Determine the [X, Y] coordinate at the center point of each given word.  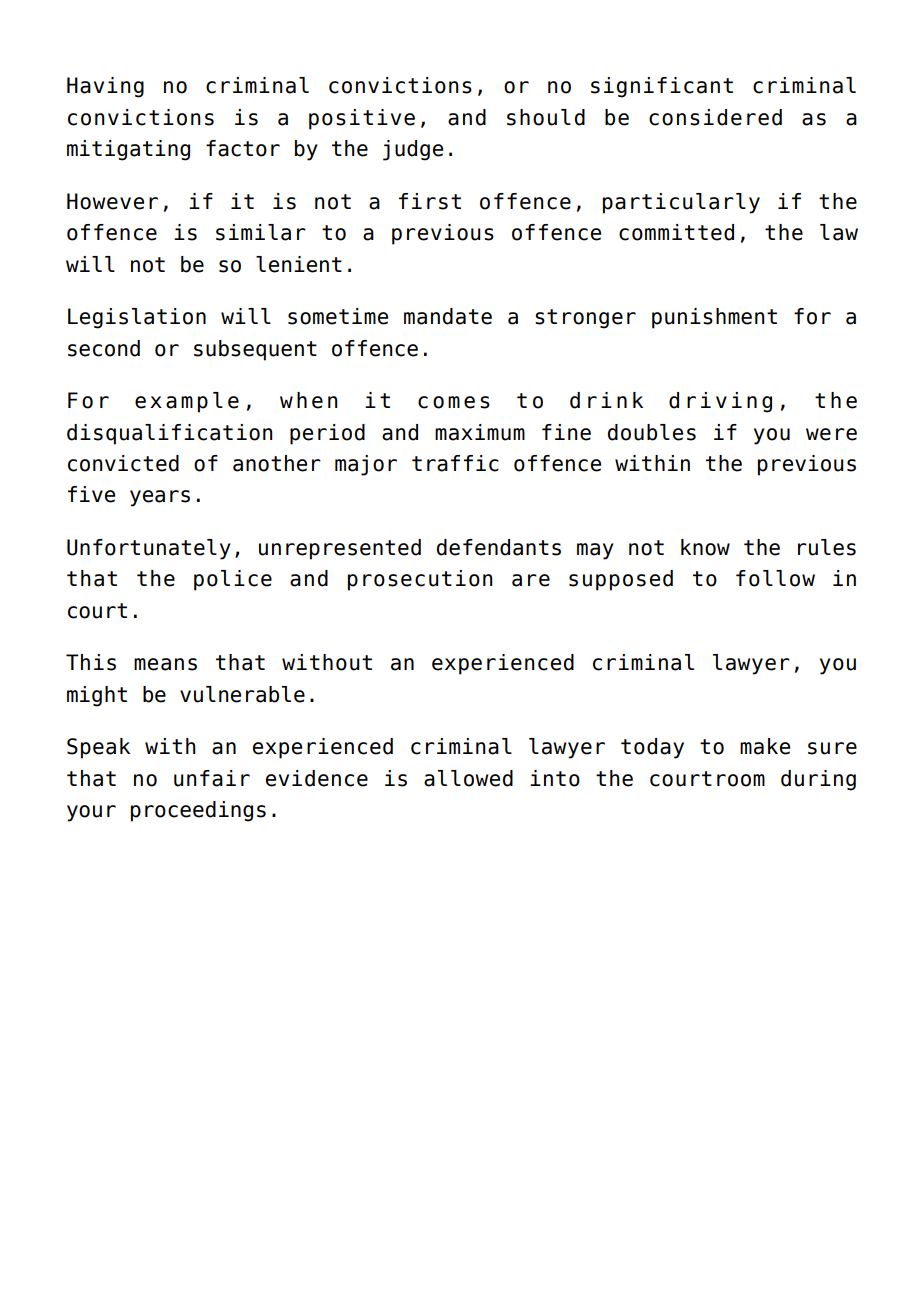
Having [105, 87]
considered [715, 117]
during [818, 780]
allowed [468, 778]
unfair [212, 778]
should [546, 117]
